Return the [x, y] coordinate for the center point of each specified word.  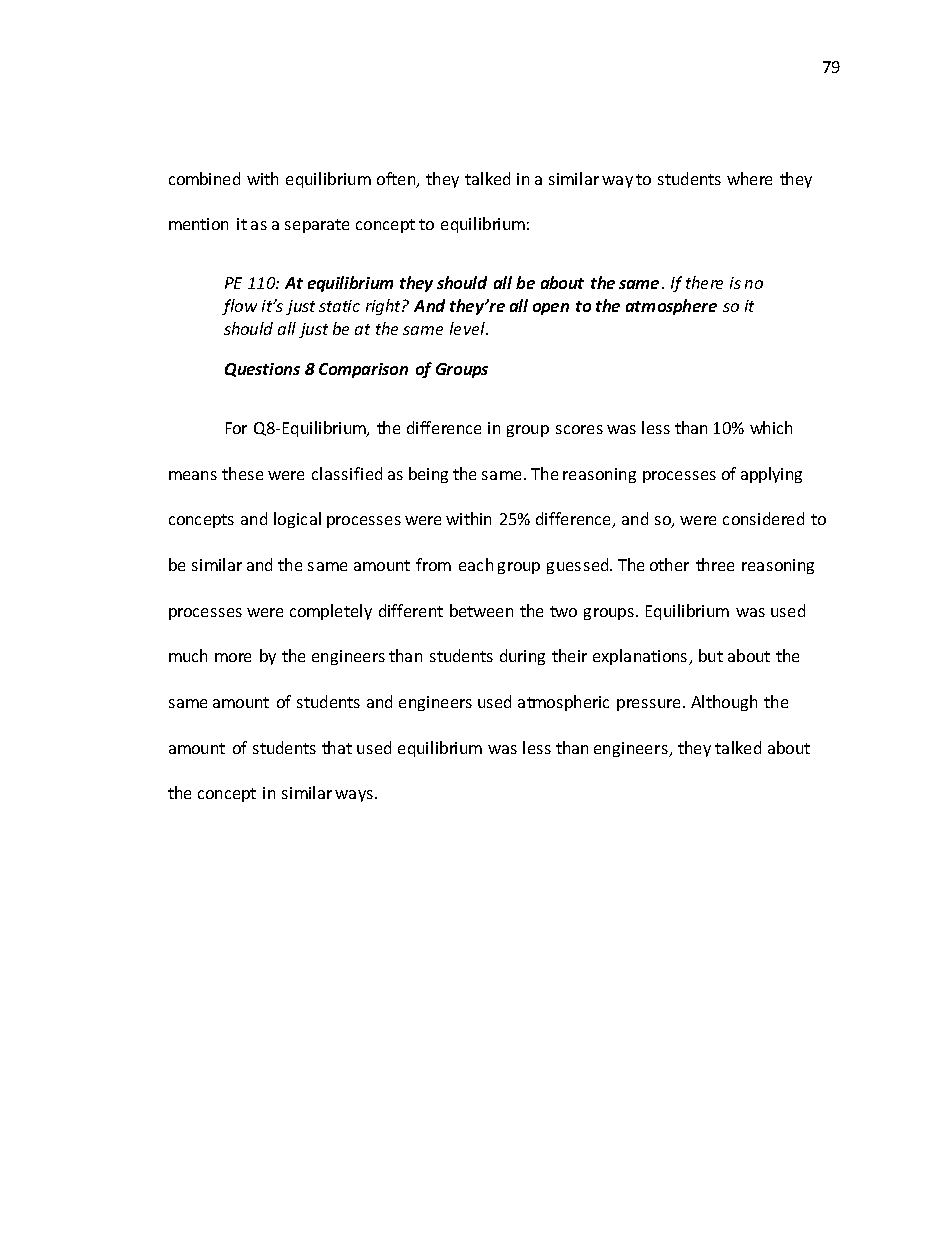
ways [354, 796]
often [397, 180]
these [242, 473]
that [337, 747]
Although [724, 703]
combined [204, 178]
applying [771, 475]
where [749, 178]
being [428, 475]
